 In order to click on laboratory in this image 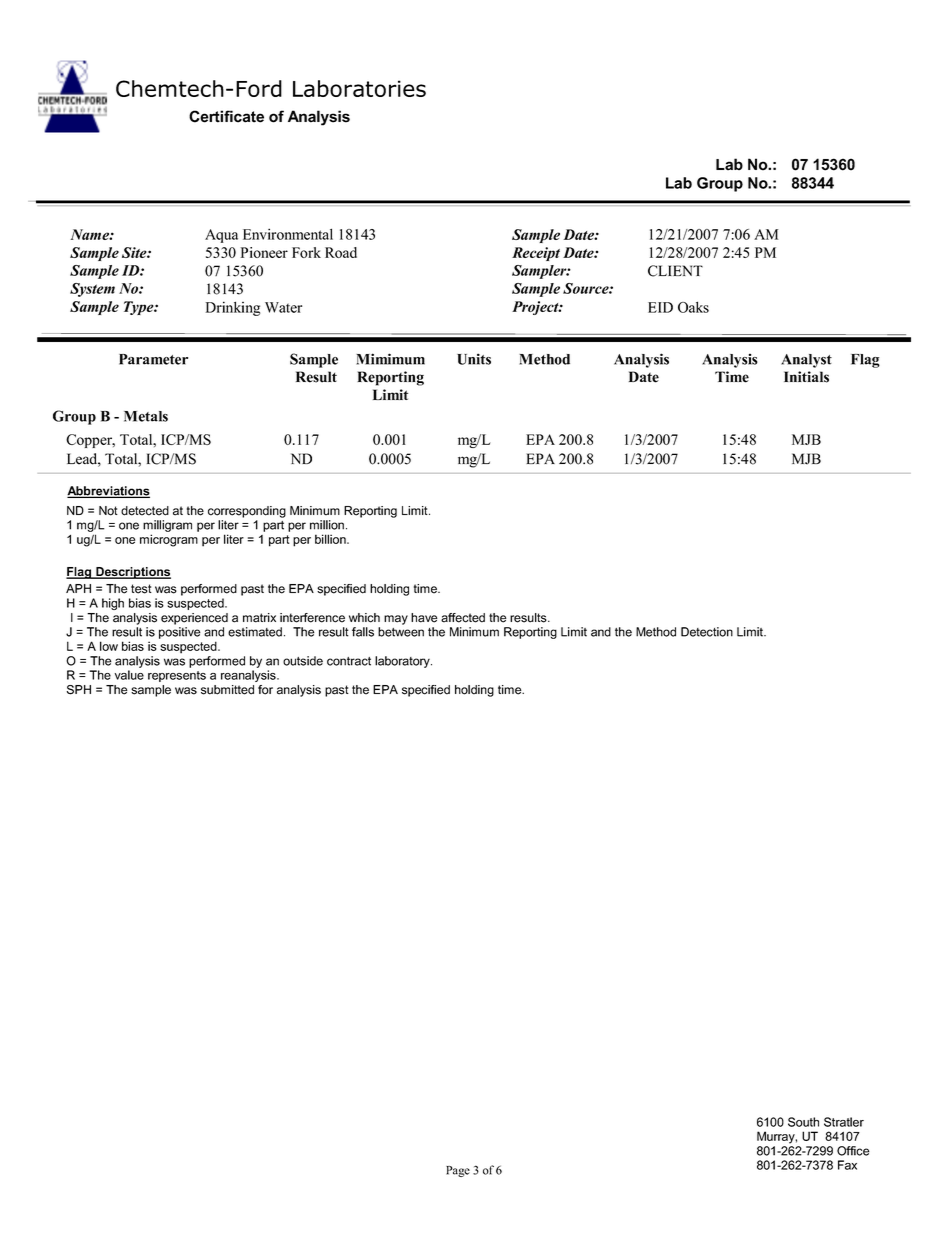, I will do `click(403, 662)`.
